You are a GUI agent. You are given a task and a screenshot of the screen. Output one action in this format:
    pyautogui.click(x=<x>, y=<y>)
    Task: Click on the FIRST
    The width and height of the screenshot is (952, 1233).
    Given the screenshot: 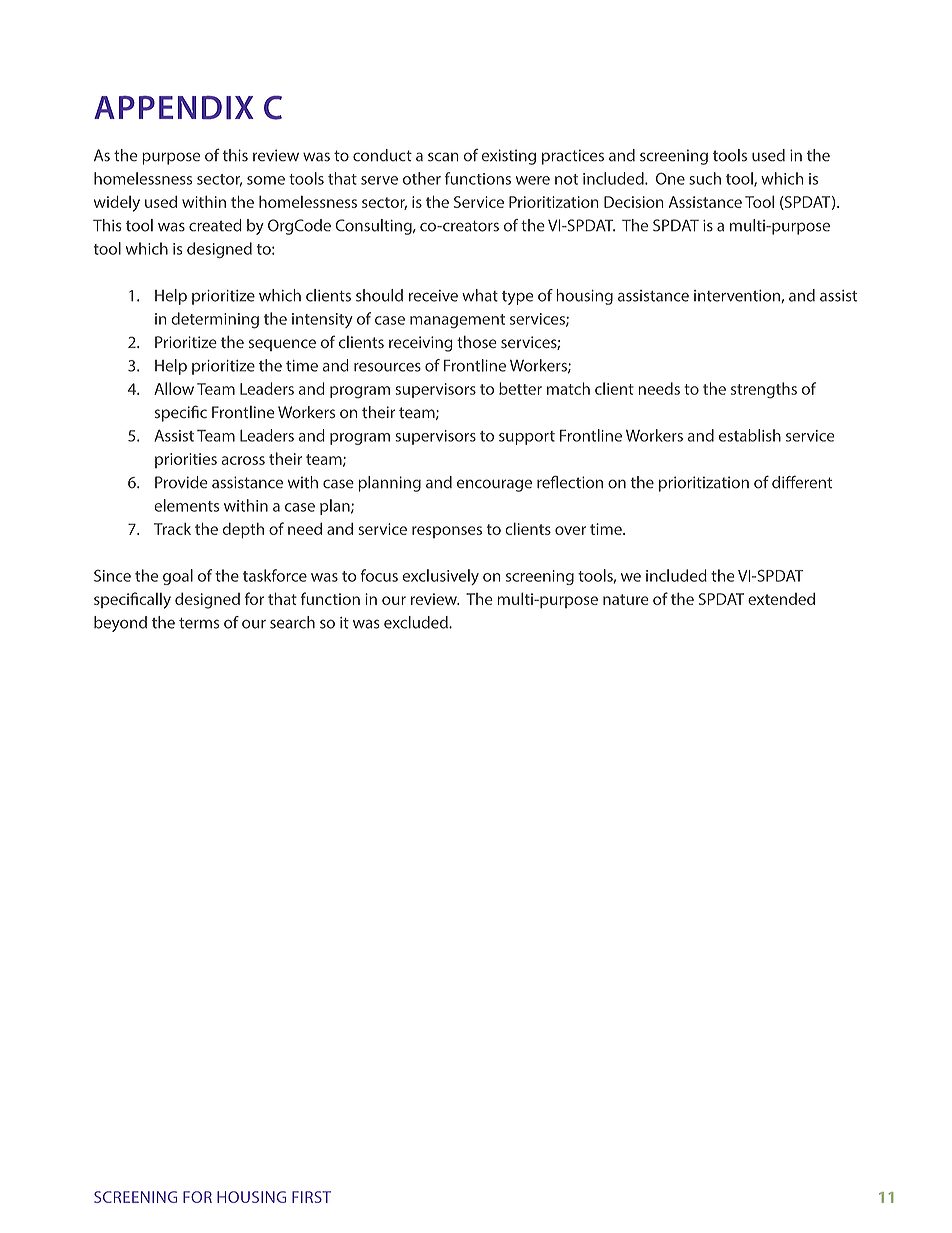 What is the action you would take?
    pyautogui.click(x=311, y=1197)
